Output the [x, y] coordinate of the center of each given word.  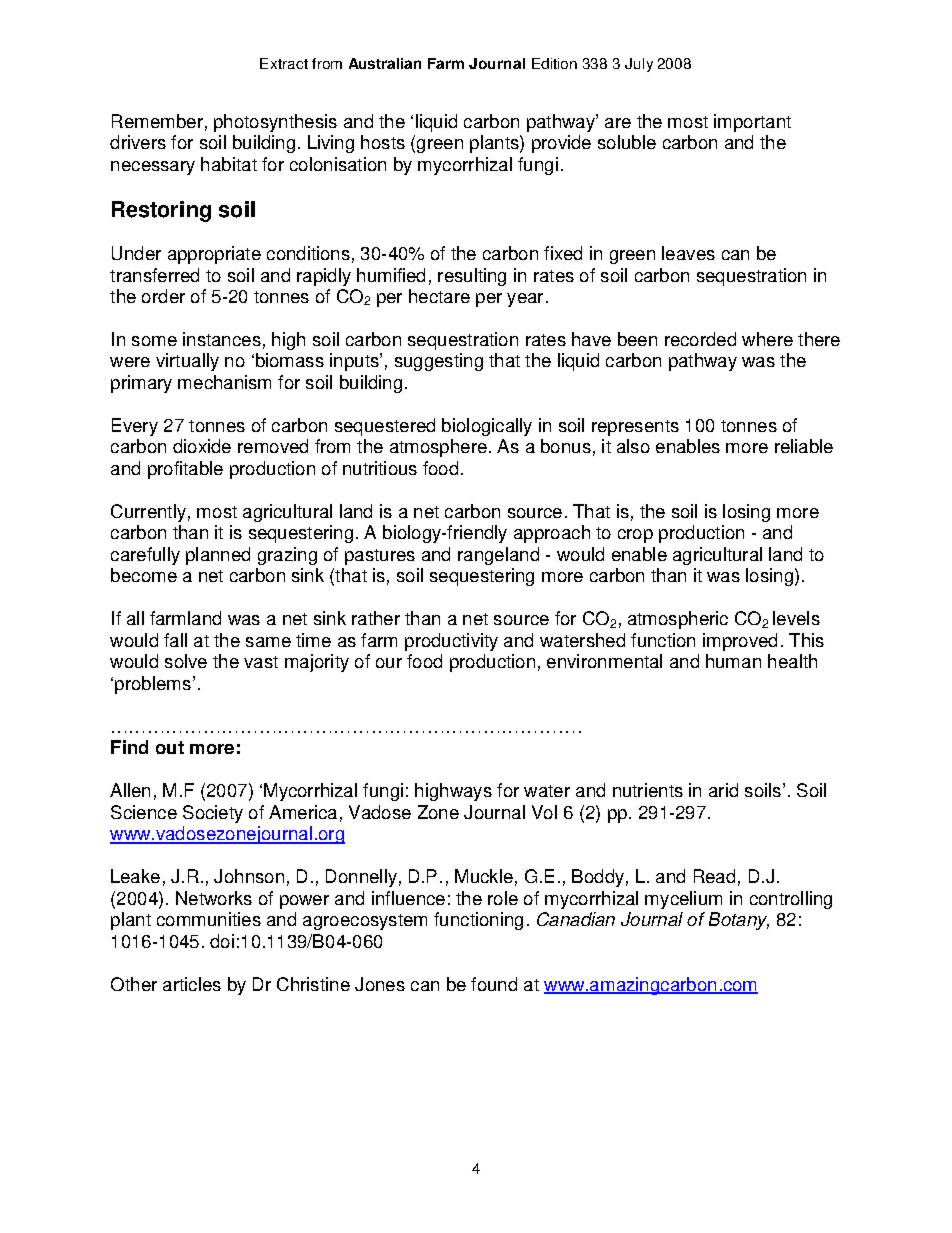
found [494, 984]
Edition [554, 63]
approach [552, 534]
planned [218, 556]
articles [192, 984]
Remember [157, 121]
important [752, 123]
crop [635, 536]
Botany [739, 921]
